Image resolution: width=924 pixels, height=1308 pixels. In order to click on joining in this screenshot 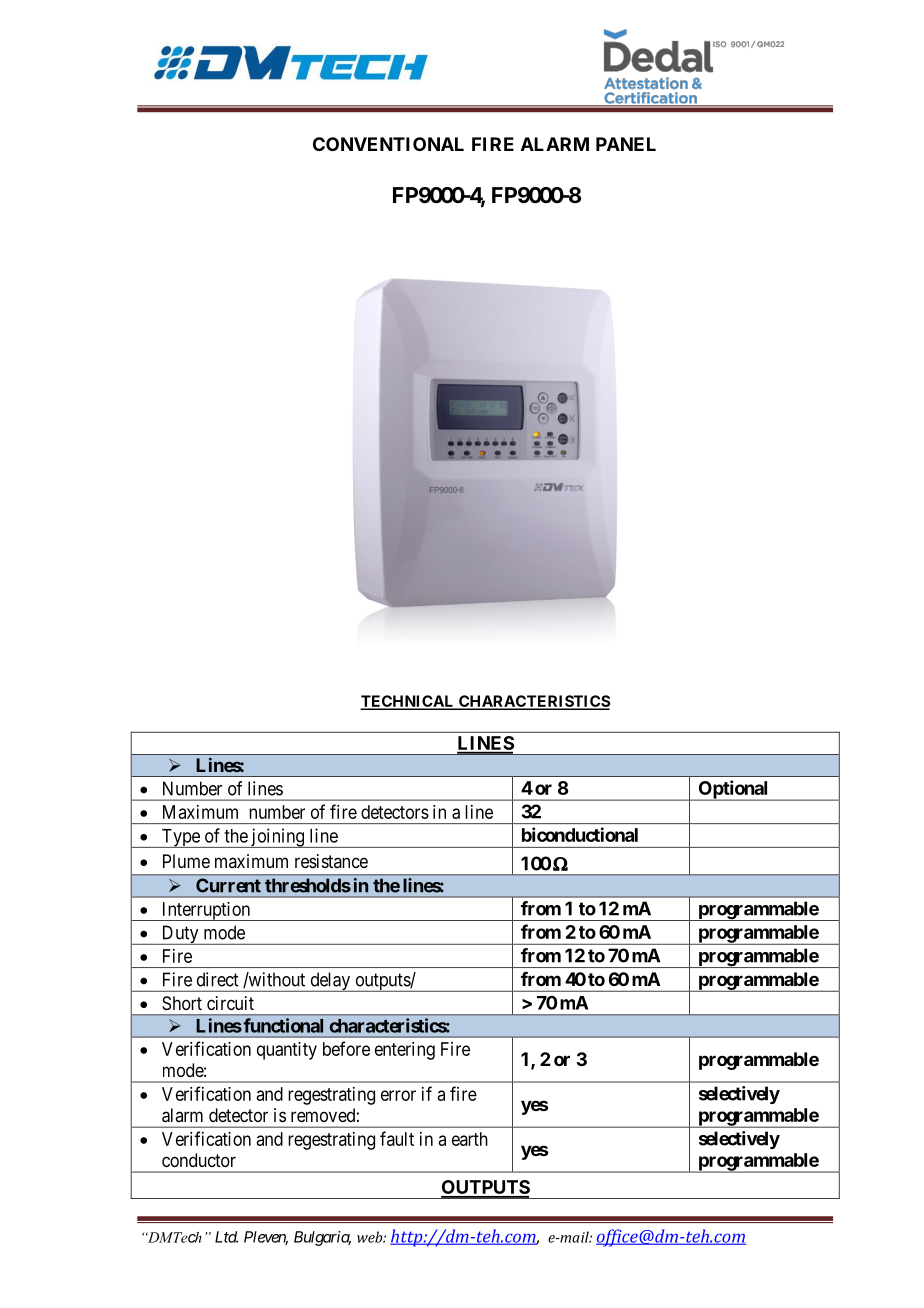, I will do `click(277, 838)`.
